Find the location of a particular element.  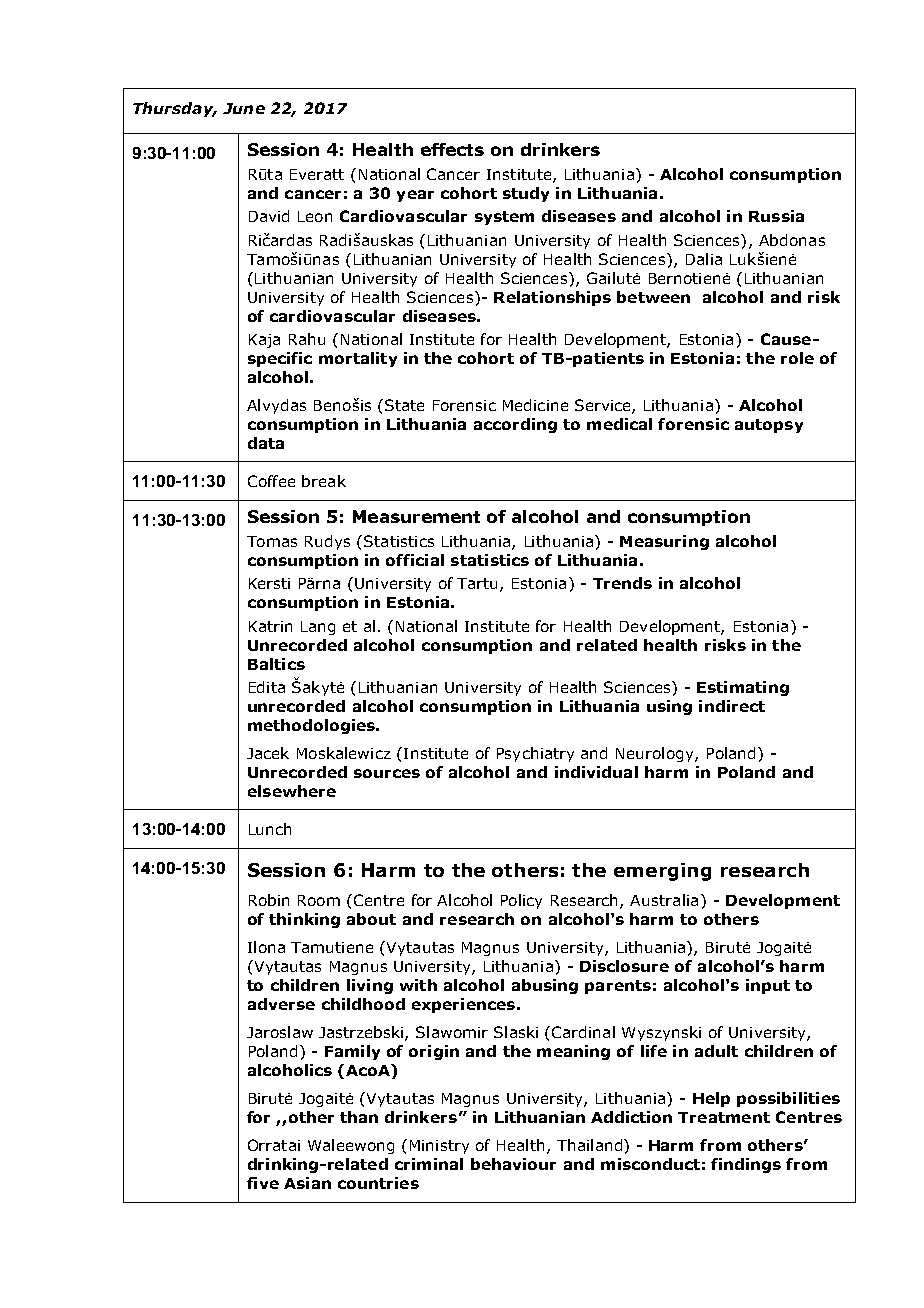

Australia is located at coordinates (664, 900).
